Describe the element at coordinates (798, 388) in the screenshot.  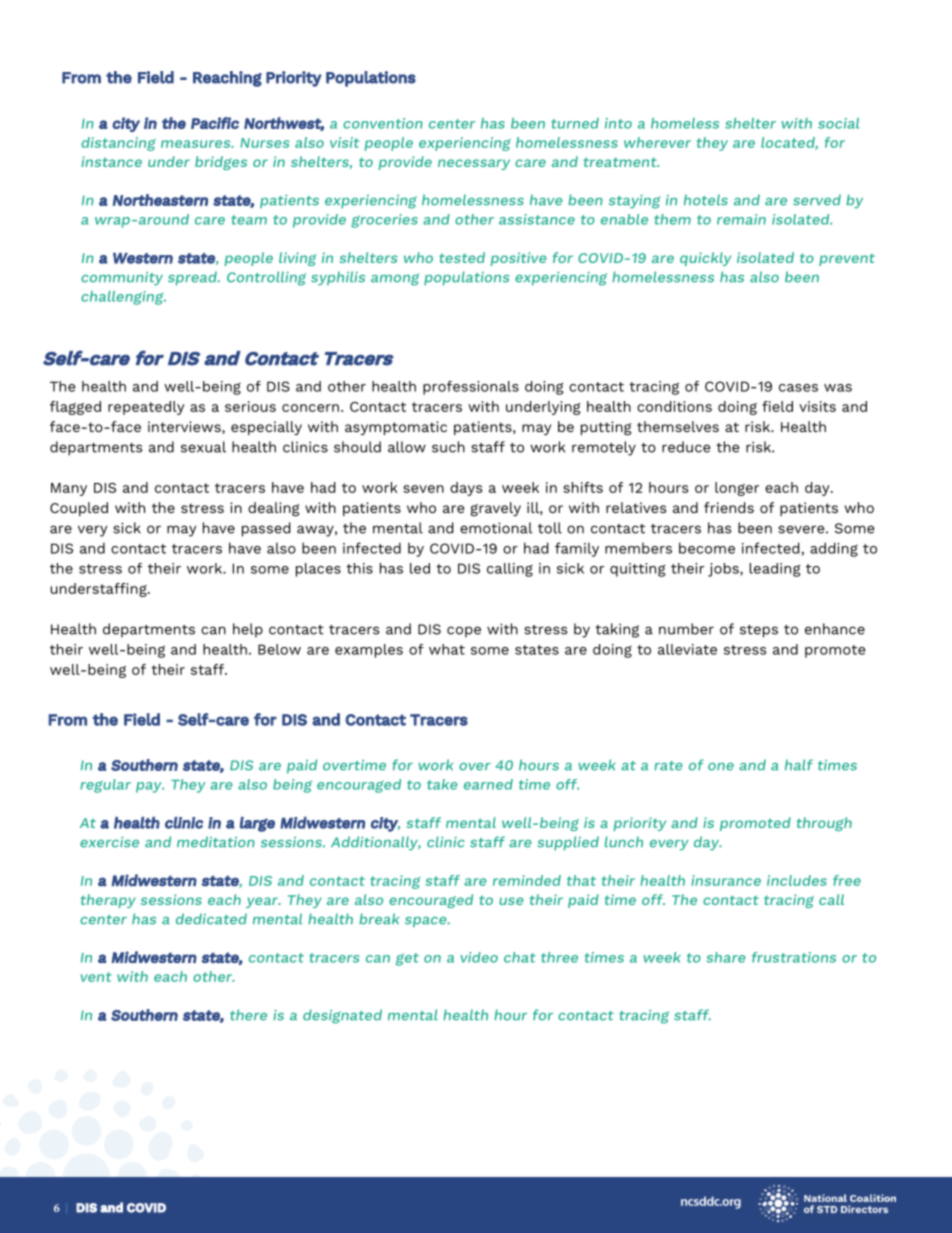
I see `cases` at that location.
